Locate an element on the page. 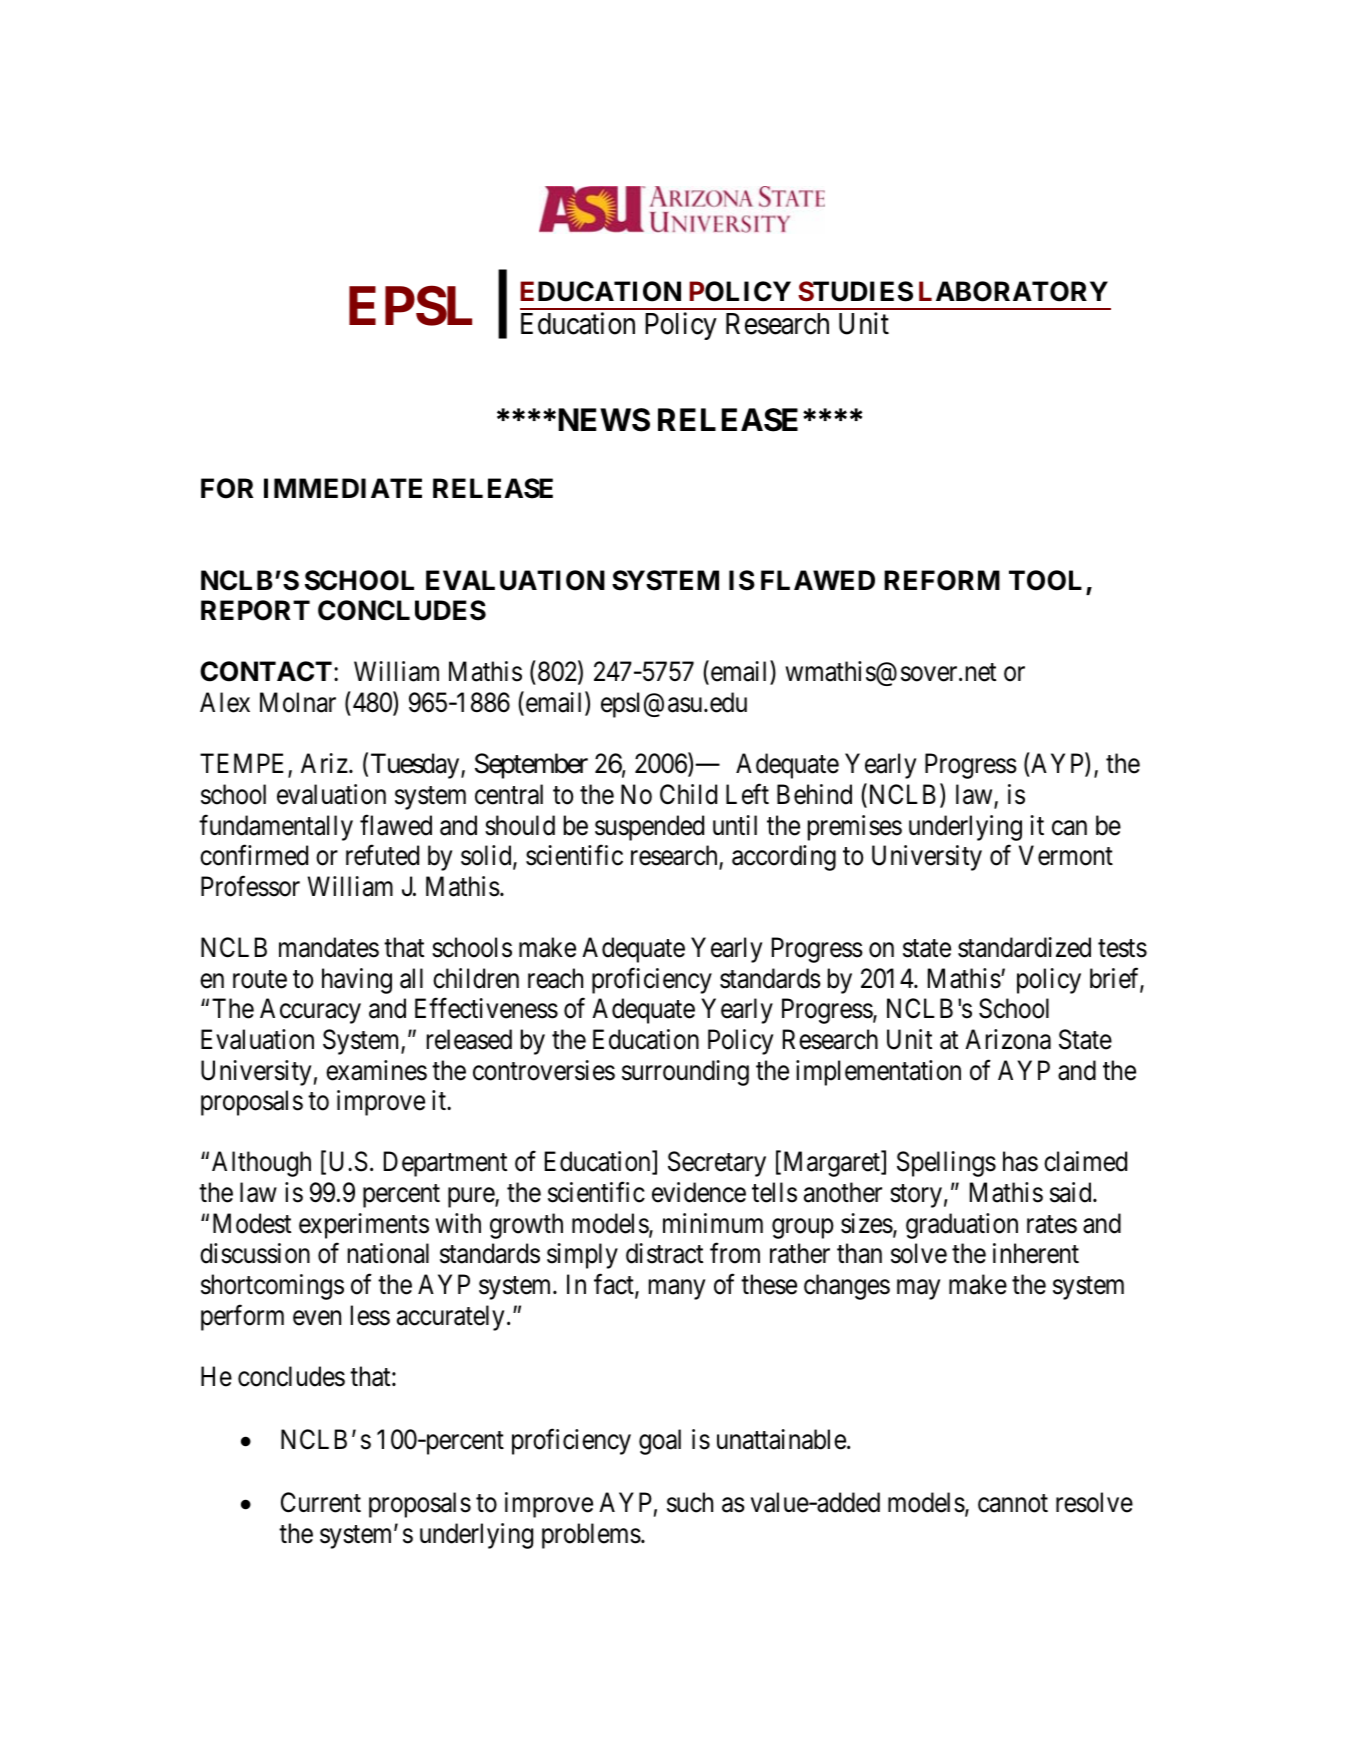 The height and width of the document is (1758, 1358). Current is located at coordinates (321, 1502).
